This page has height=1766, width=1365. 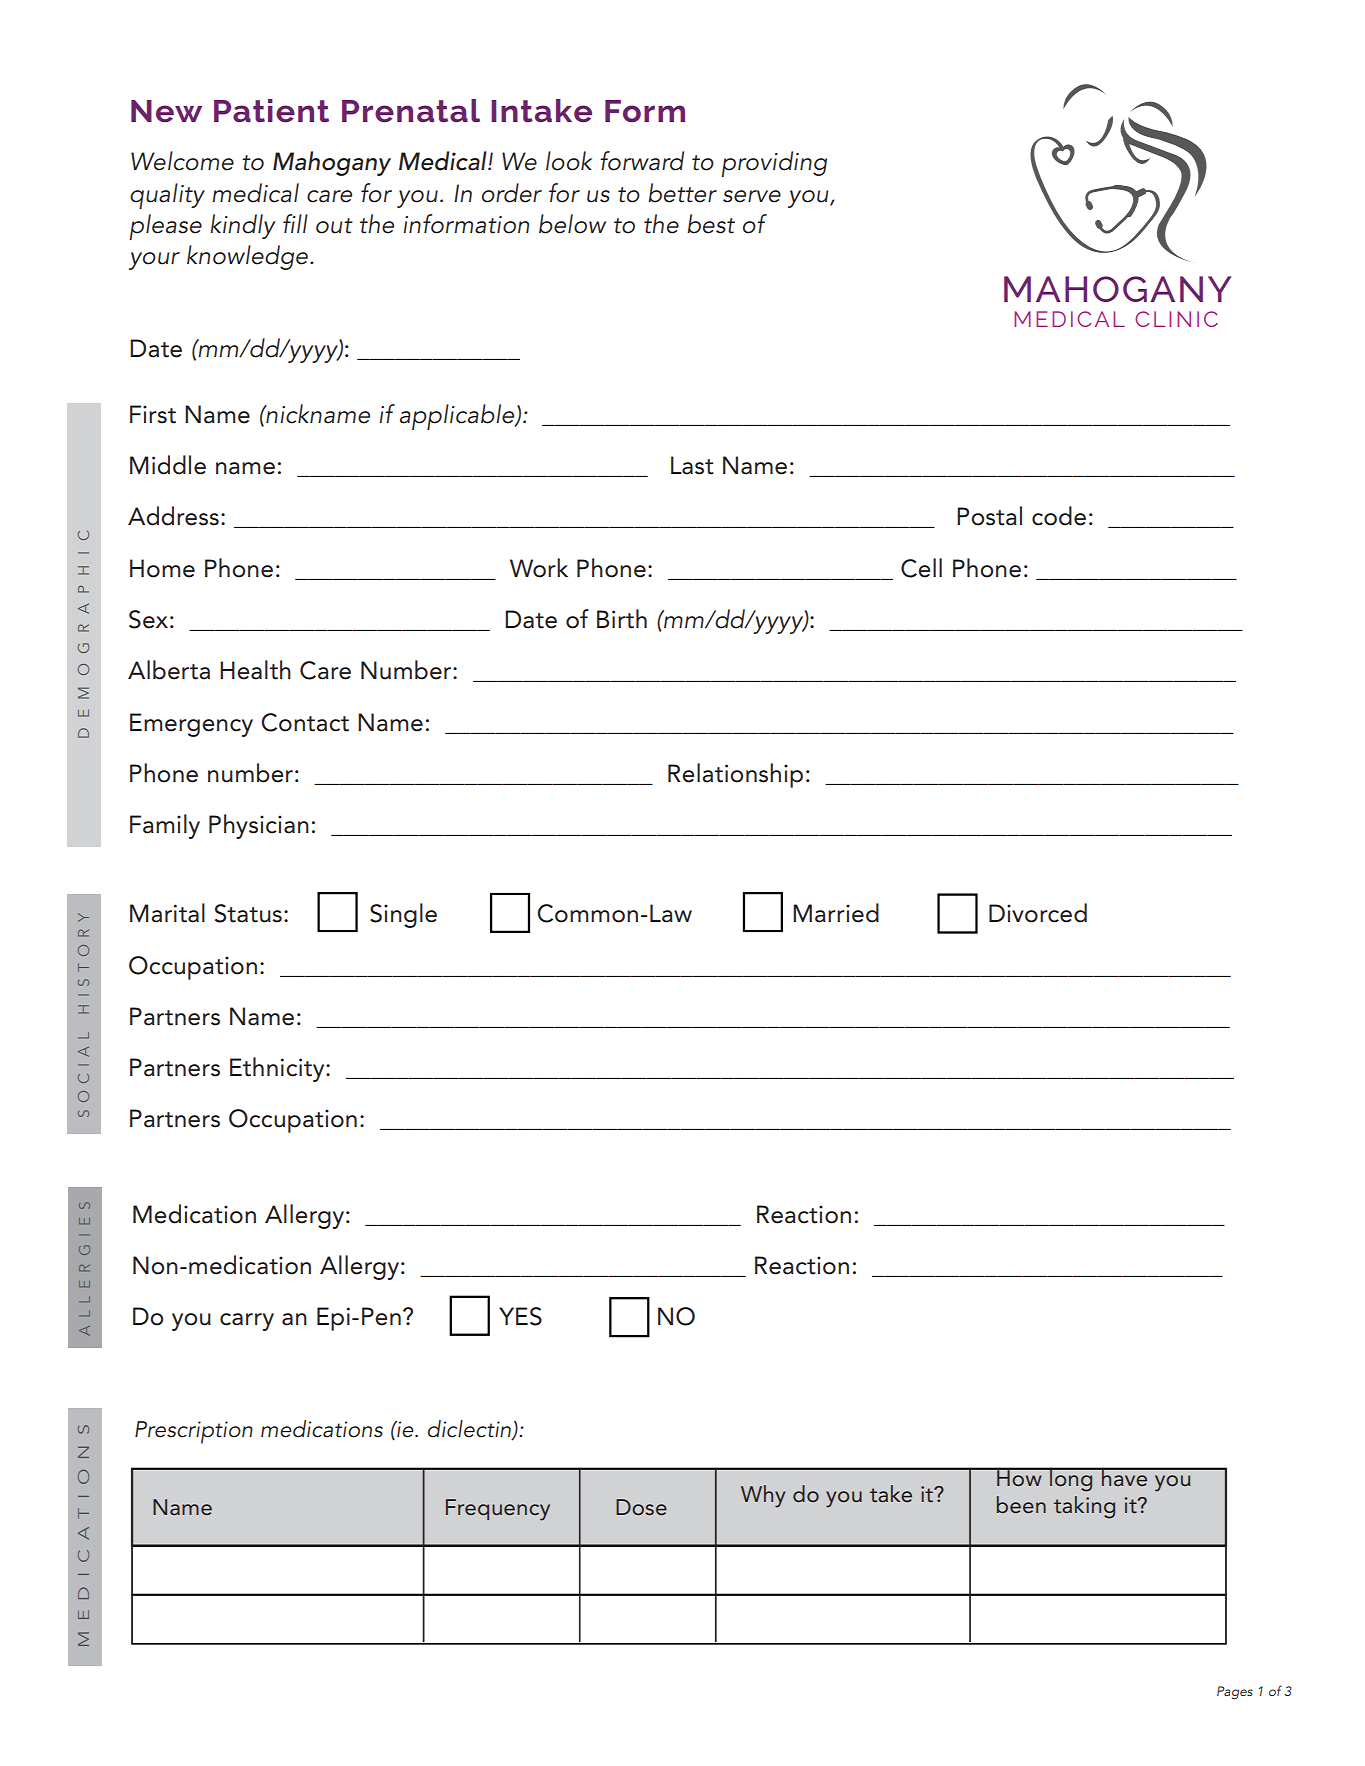 I want to click on Last, so click(x=692, y=465).
